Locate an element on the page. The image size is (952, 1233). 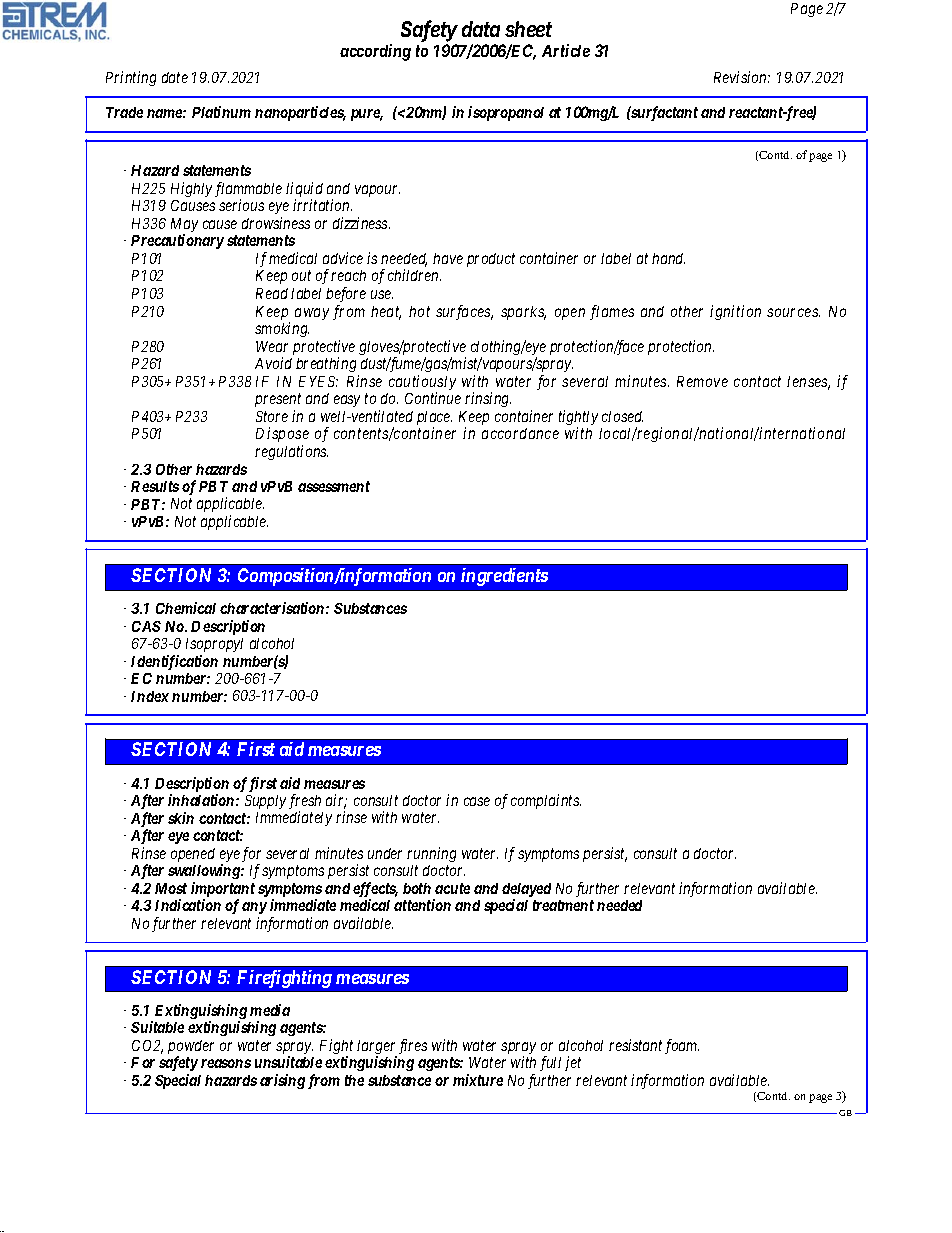
according is located at coordinates (375, 52).
